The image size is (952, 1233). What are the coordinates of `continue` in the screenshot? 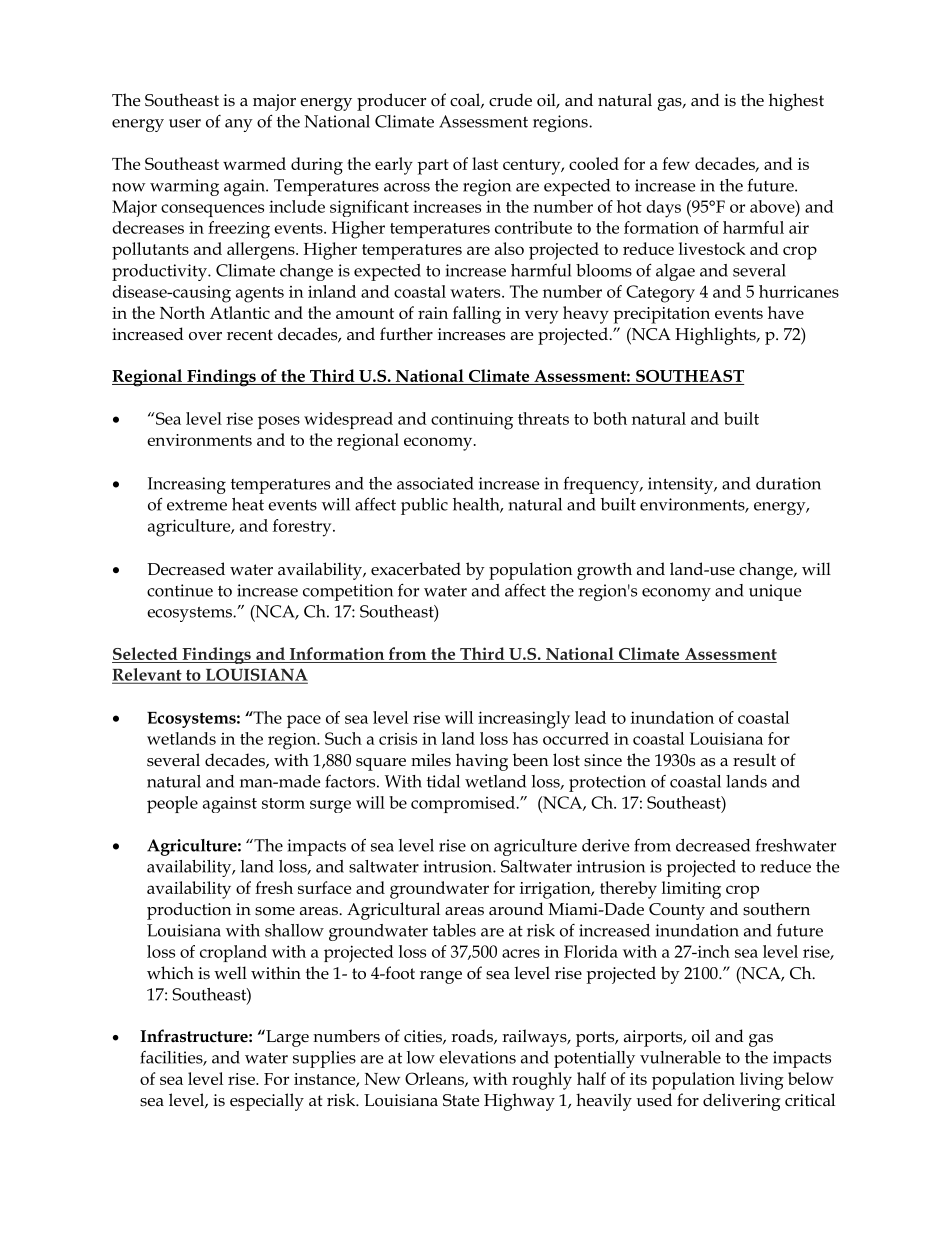 It's located at (180, 590).
